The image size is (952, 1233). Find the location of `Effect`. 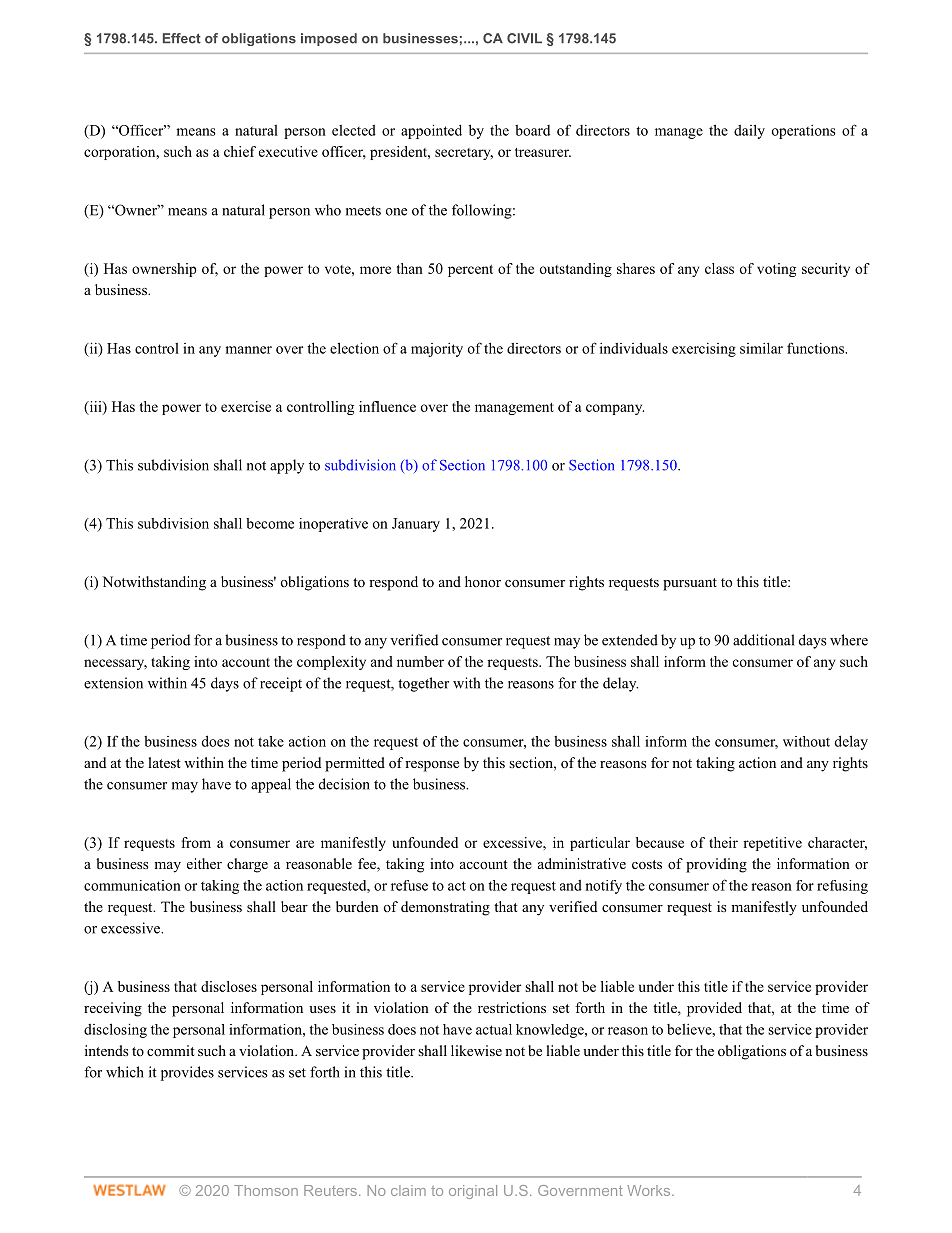

Effect is located at coordinates (182, 38).
